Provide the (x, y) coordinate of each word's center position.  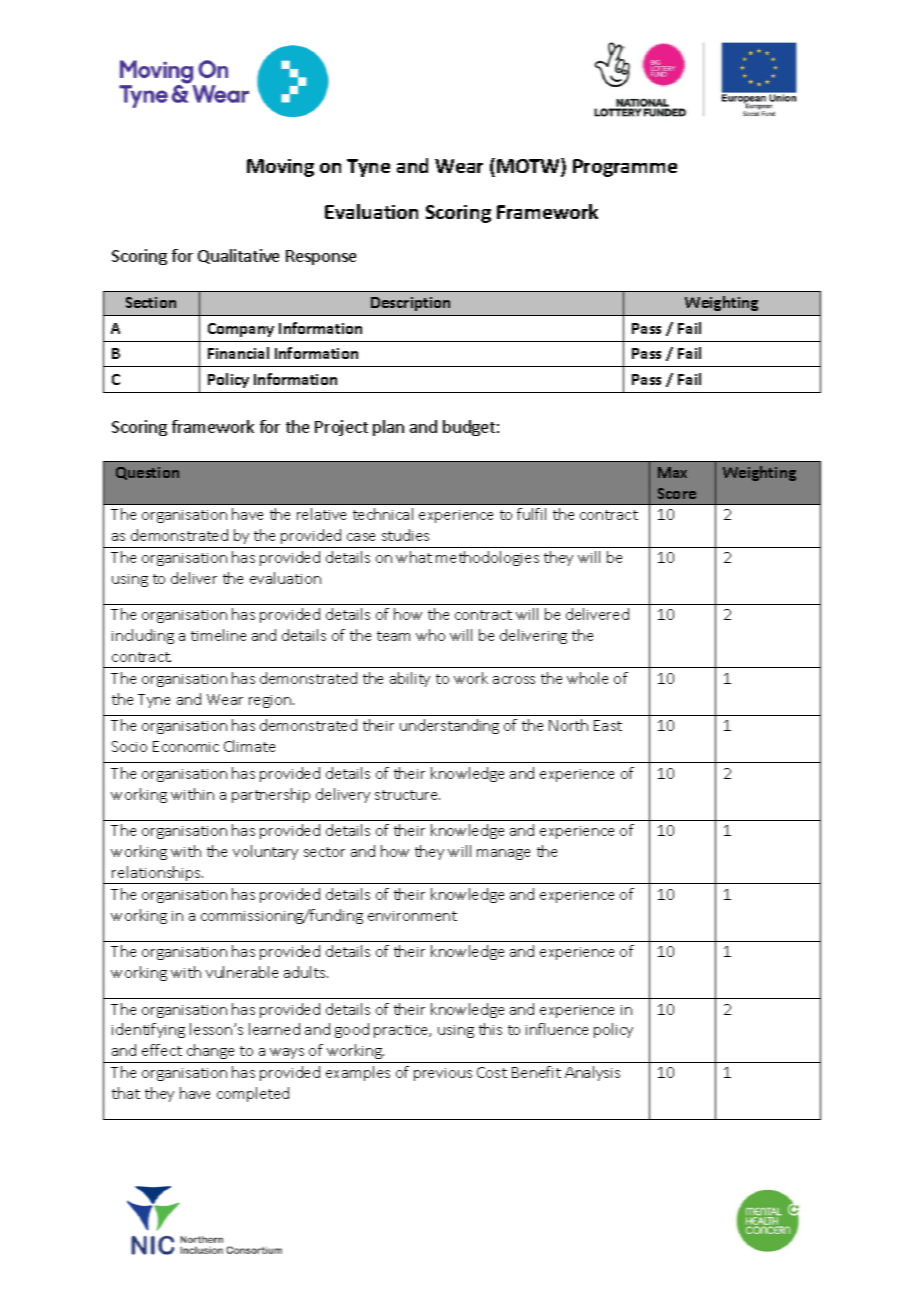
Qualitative (238, 256)
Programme (625, 168)
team (393, 636)
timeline (218, 635)
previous (443, 1074)
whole (587, 678)
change (210, 1051)
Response (321, 257)
